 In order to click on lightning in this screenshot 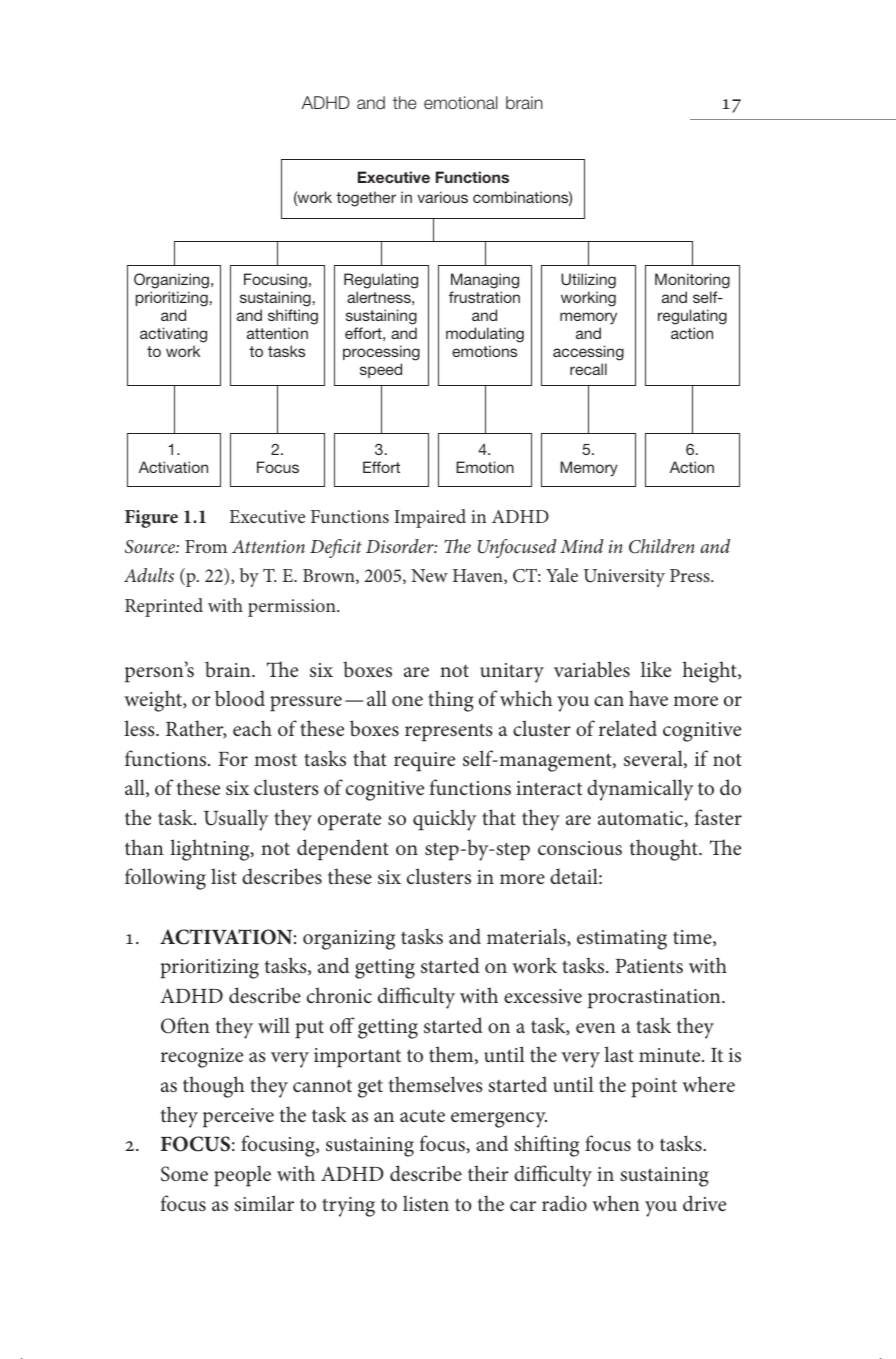, I will do `click(211, 850)`.
